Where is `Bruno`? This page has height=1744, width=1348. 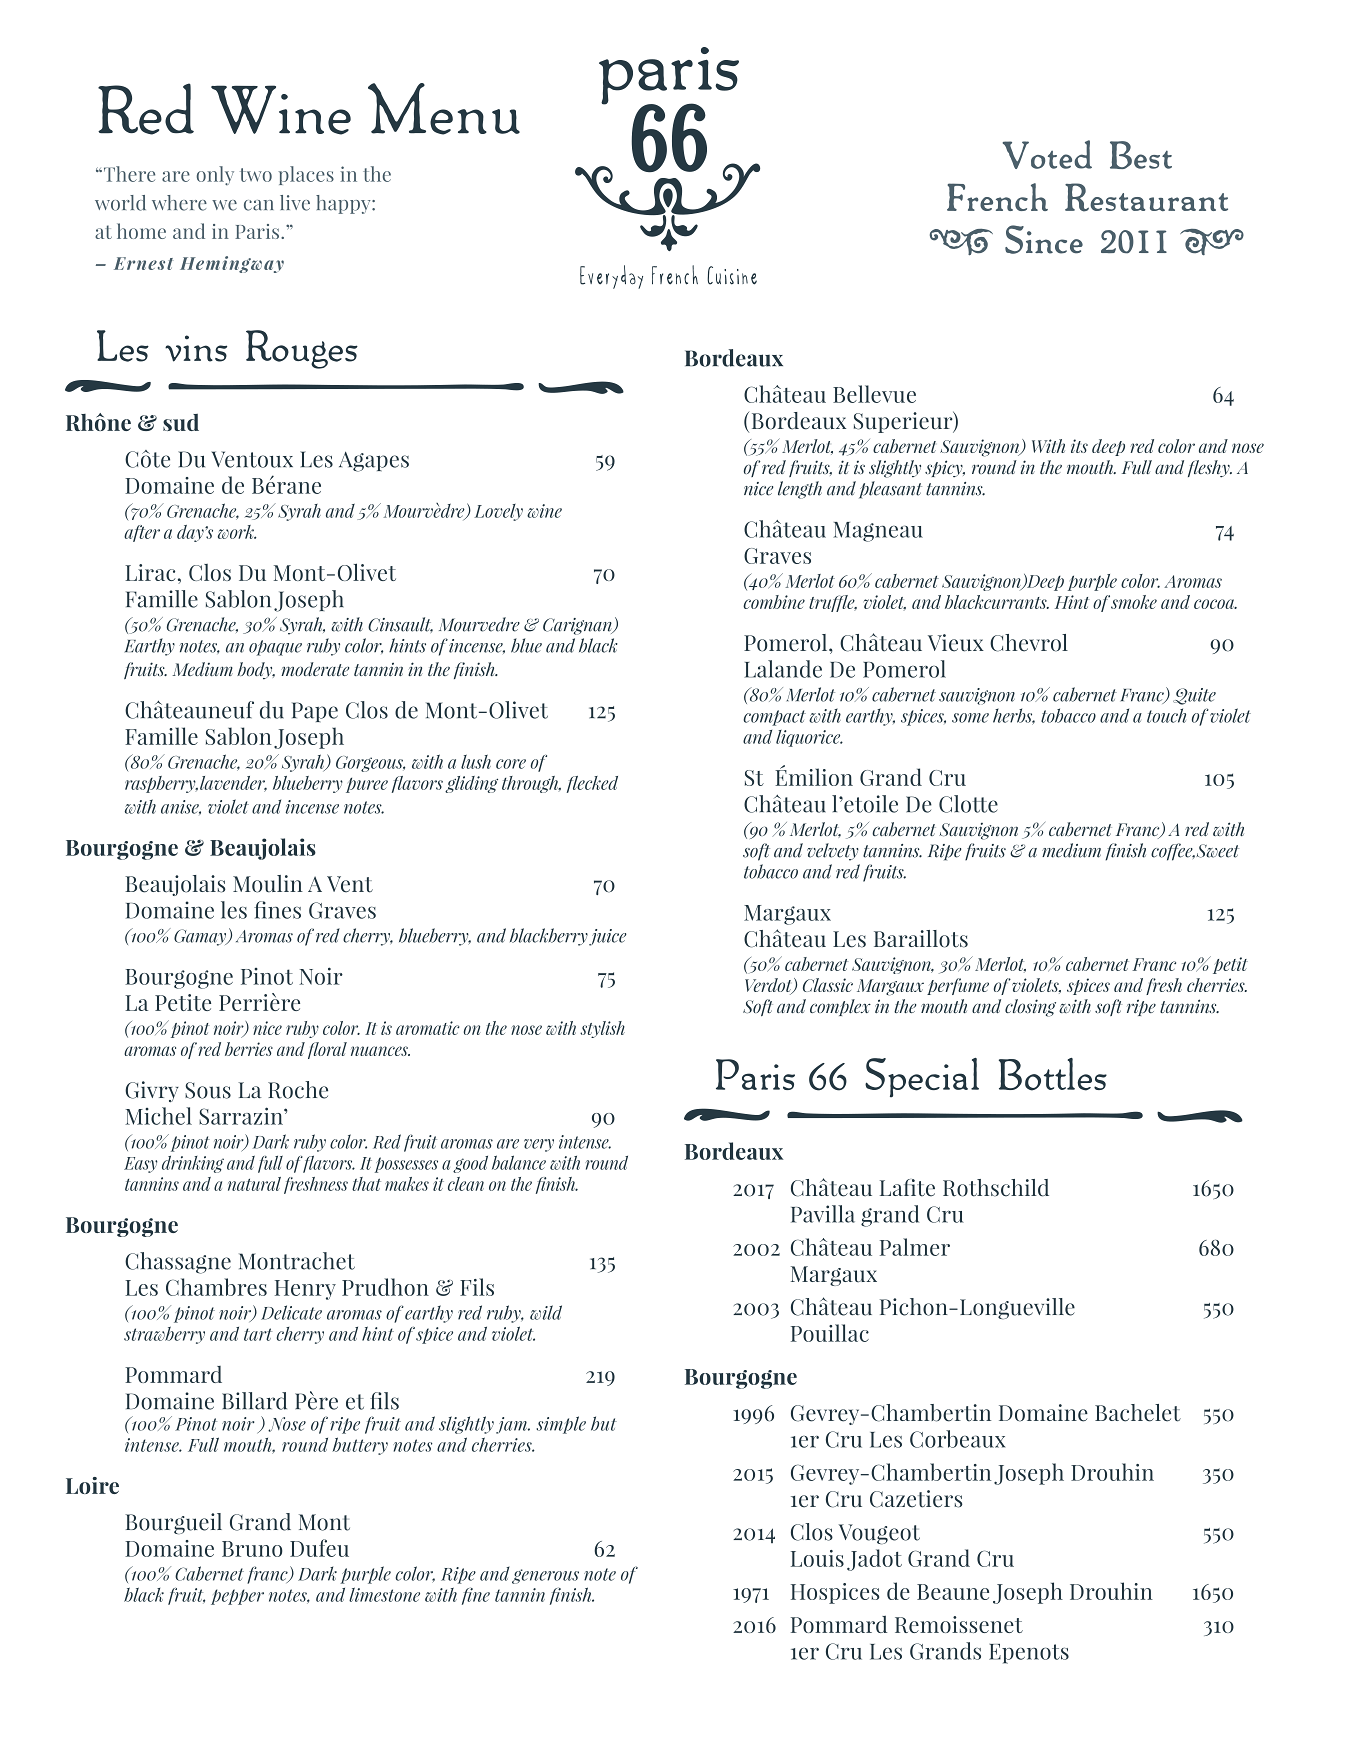
Bruno is located at coordinates (252, 1549).
